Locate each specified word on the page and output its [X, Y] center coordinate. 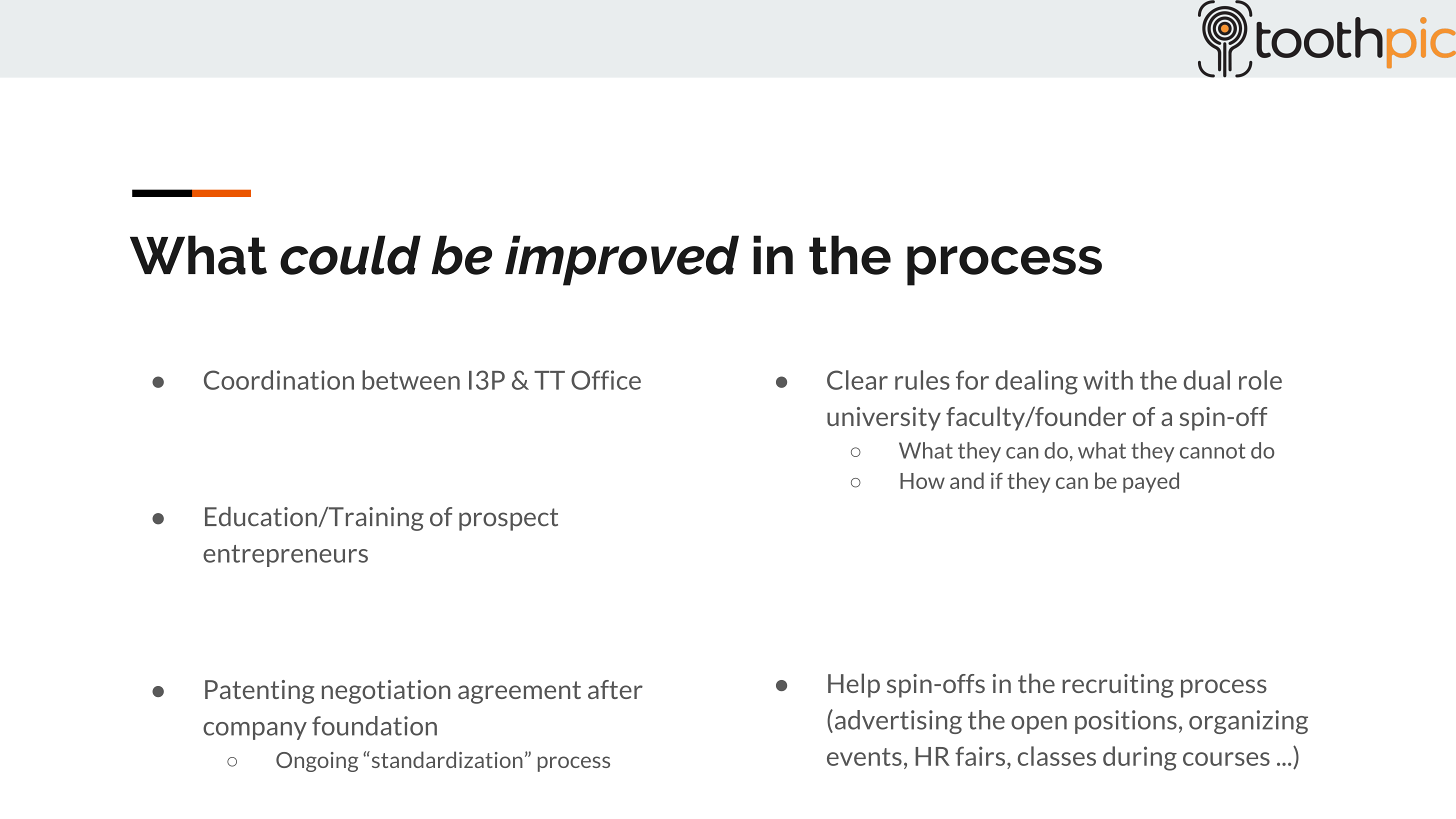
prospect [508, 519]
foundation [374, 726]
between [411, 380]
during [1140, 758]
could [350, 255]
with [1108, 380]
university [884, 419]
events [864, 757]
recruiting [1118, 686]
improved [622, 260]
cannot [1213, 451]
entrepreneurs [285, 556]
